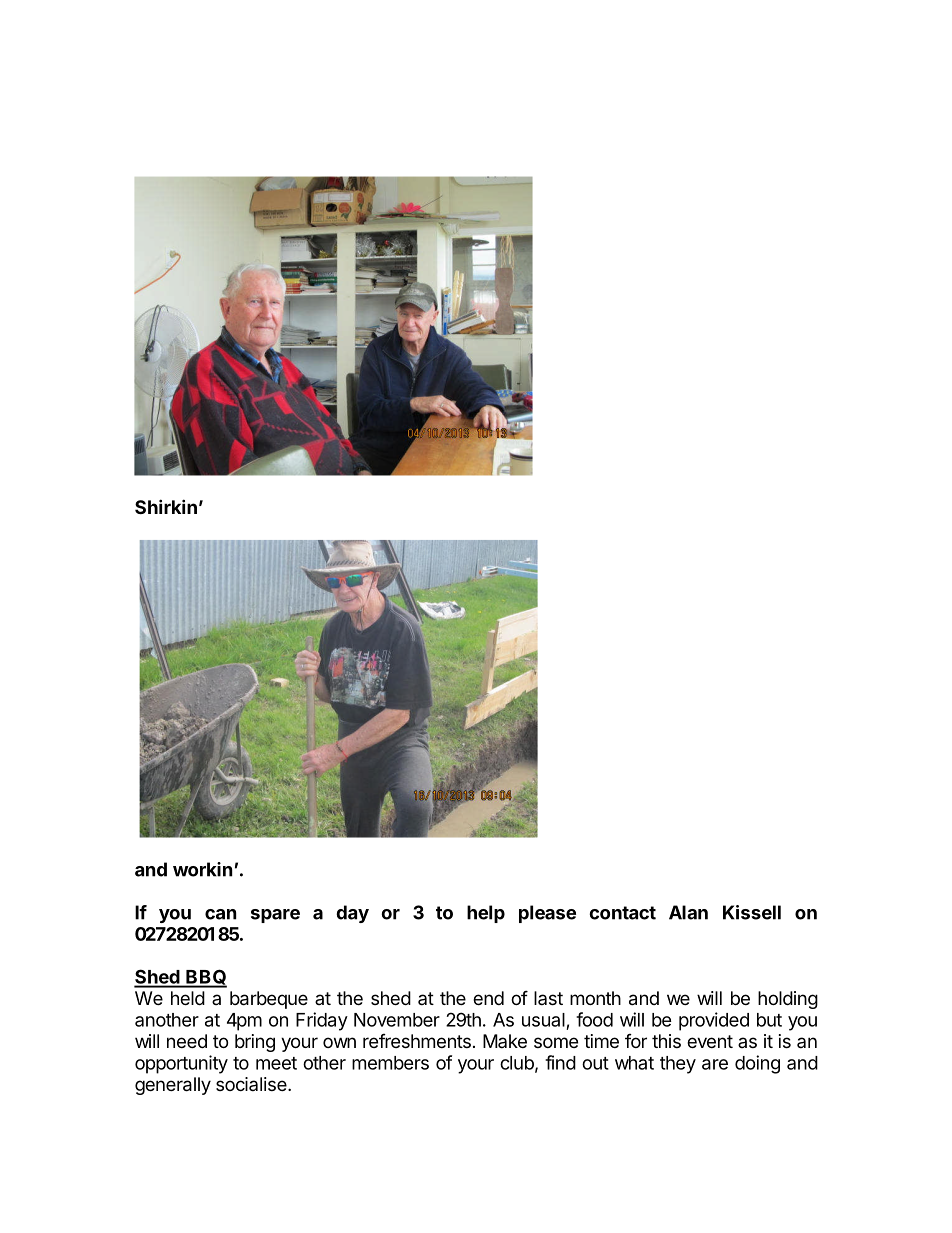 Image resolution: width=952 pixels, height=1233 pixels. What do you see at coordinates (252, 1084) in the screenshot?
I see `socialise` at bounding box center [252, 1084].
